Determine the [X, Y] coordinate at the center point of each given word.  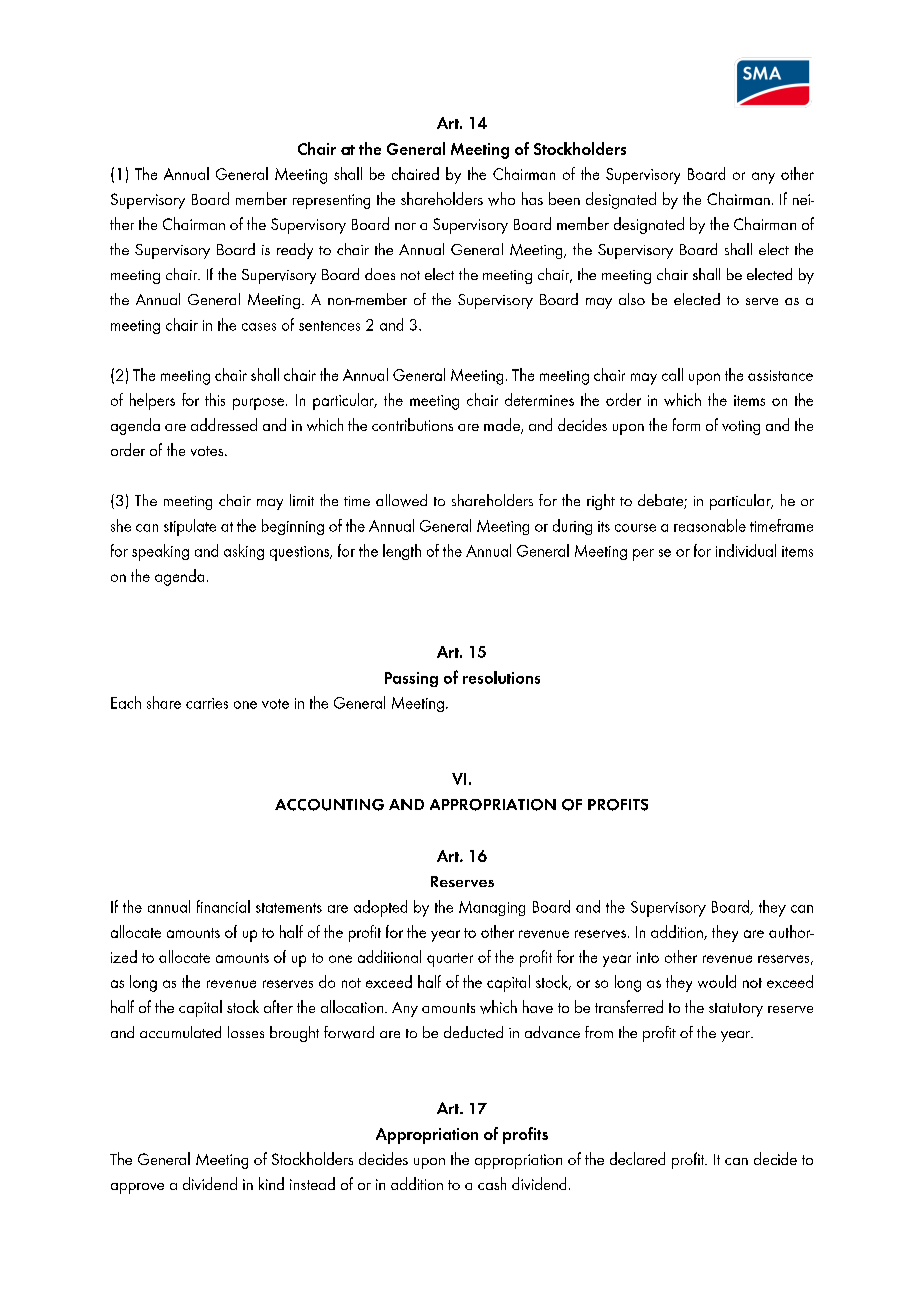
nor [405, 226]
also [632, 299]
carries [207, 703]
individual [746, 550]
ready [295, 251]
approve [137, 1188]
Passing [411, 679]
